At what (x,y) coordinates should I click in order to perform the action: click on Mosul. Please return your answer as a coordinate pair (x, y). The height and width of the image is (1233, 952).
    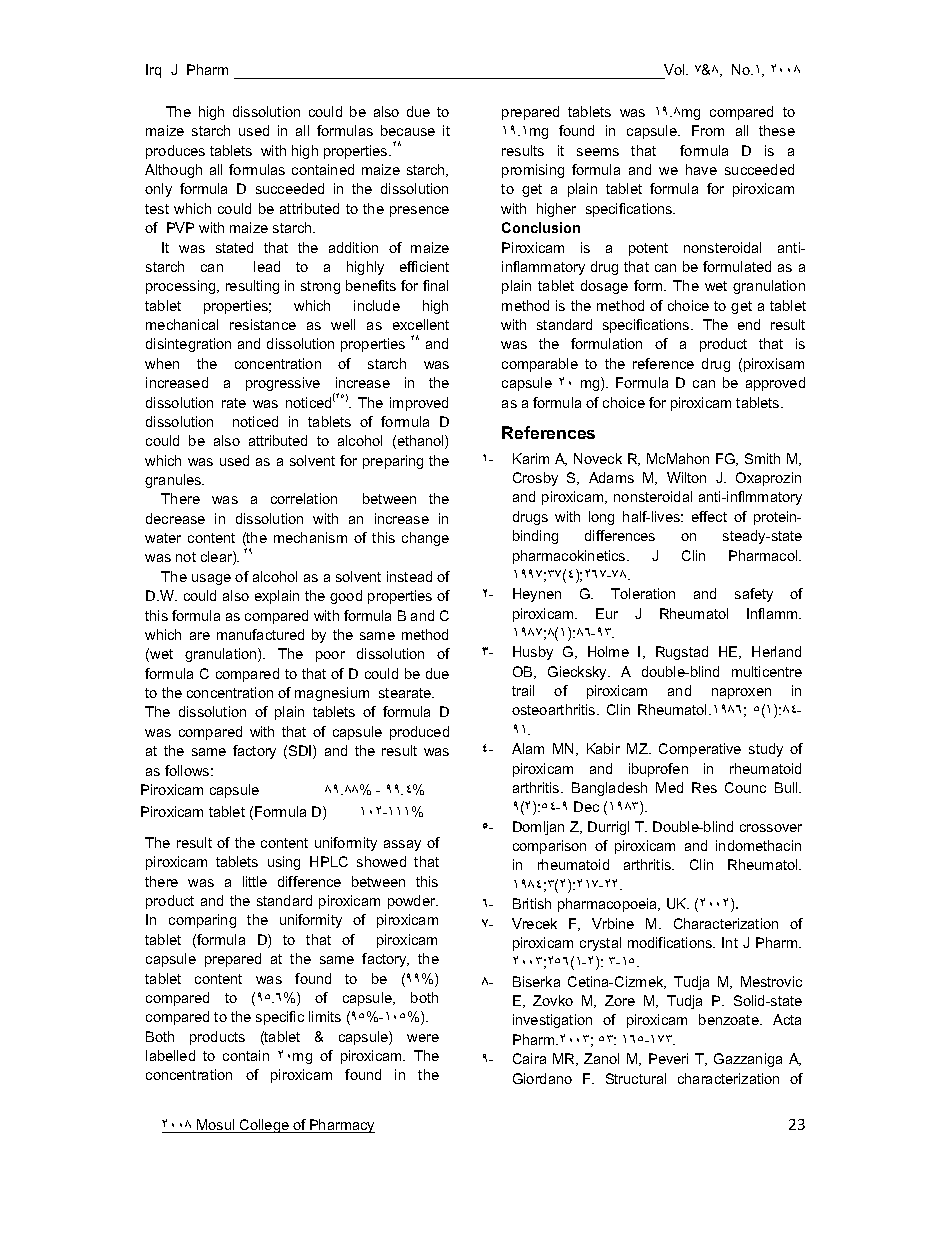
    Looking at the image, I should click on (216, 1126).
